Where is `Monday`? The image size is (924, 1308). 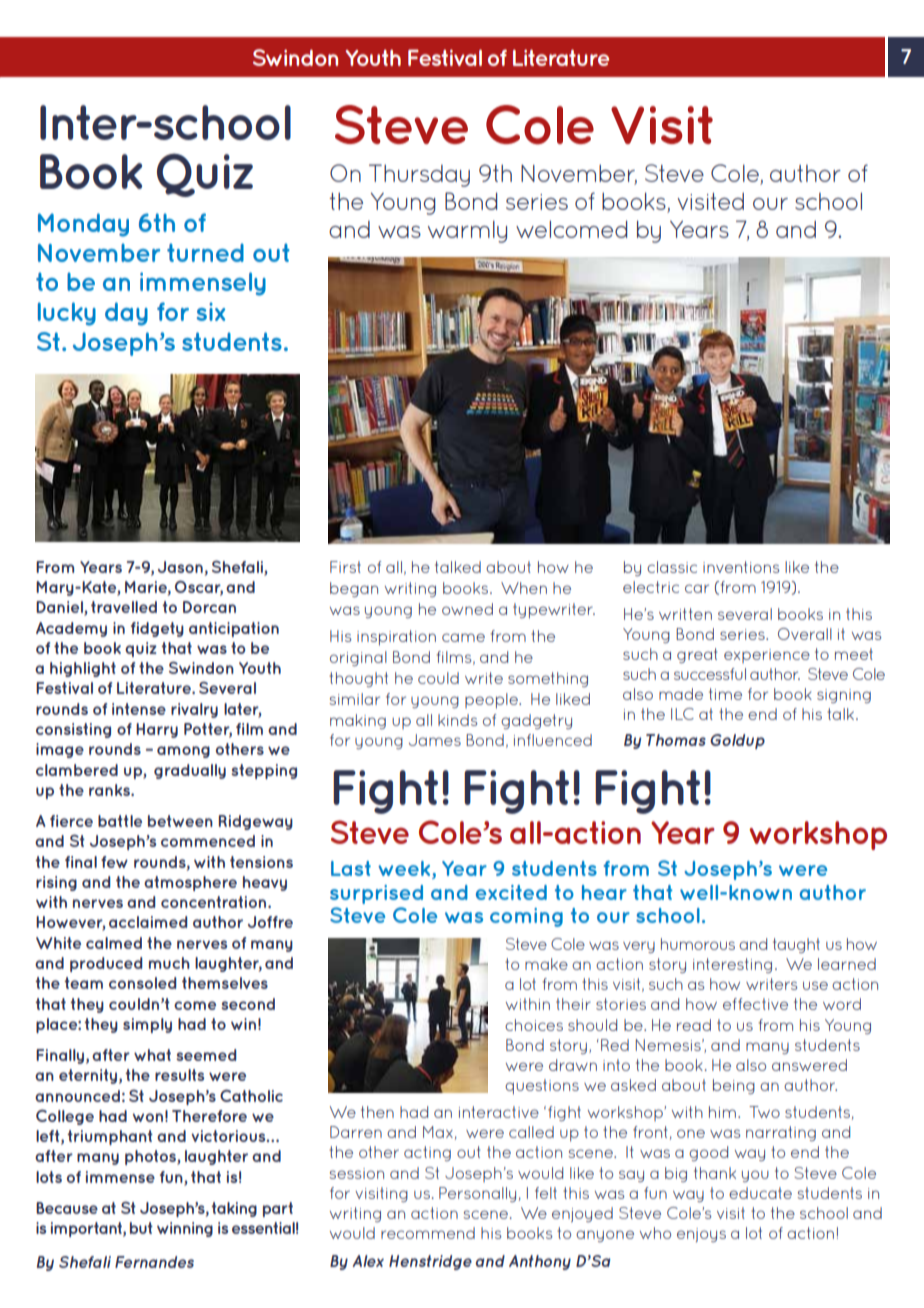
Monday is located at coordinates (83, 225).
